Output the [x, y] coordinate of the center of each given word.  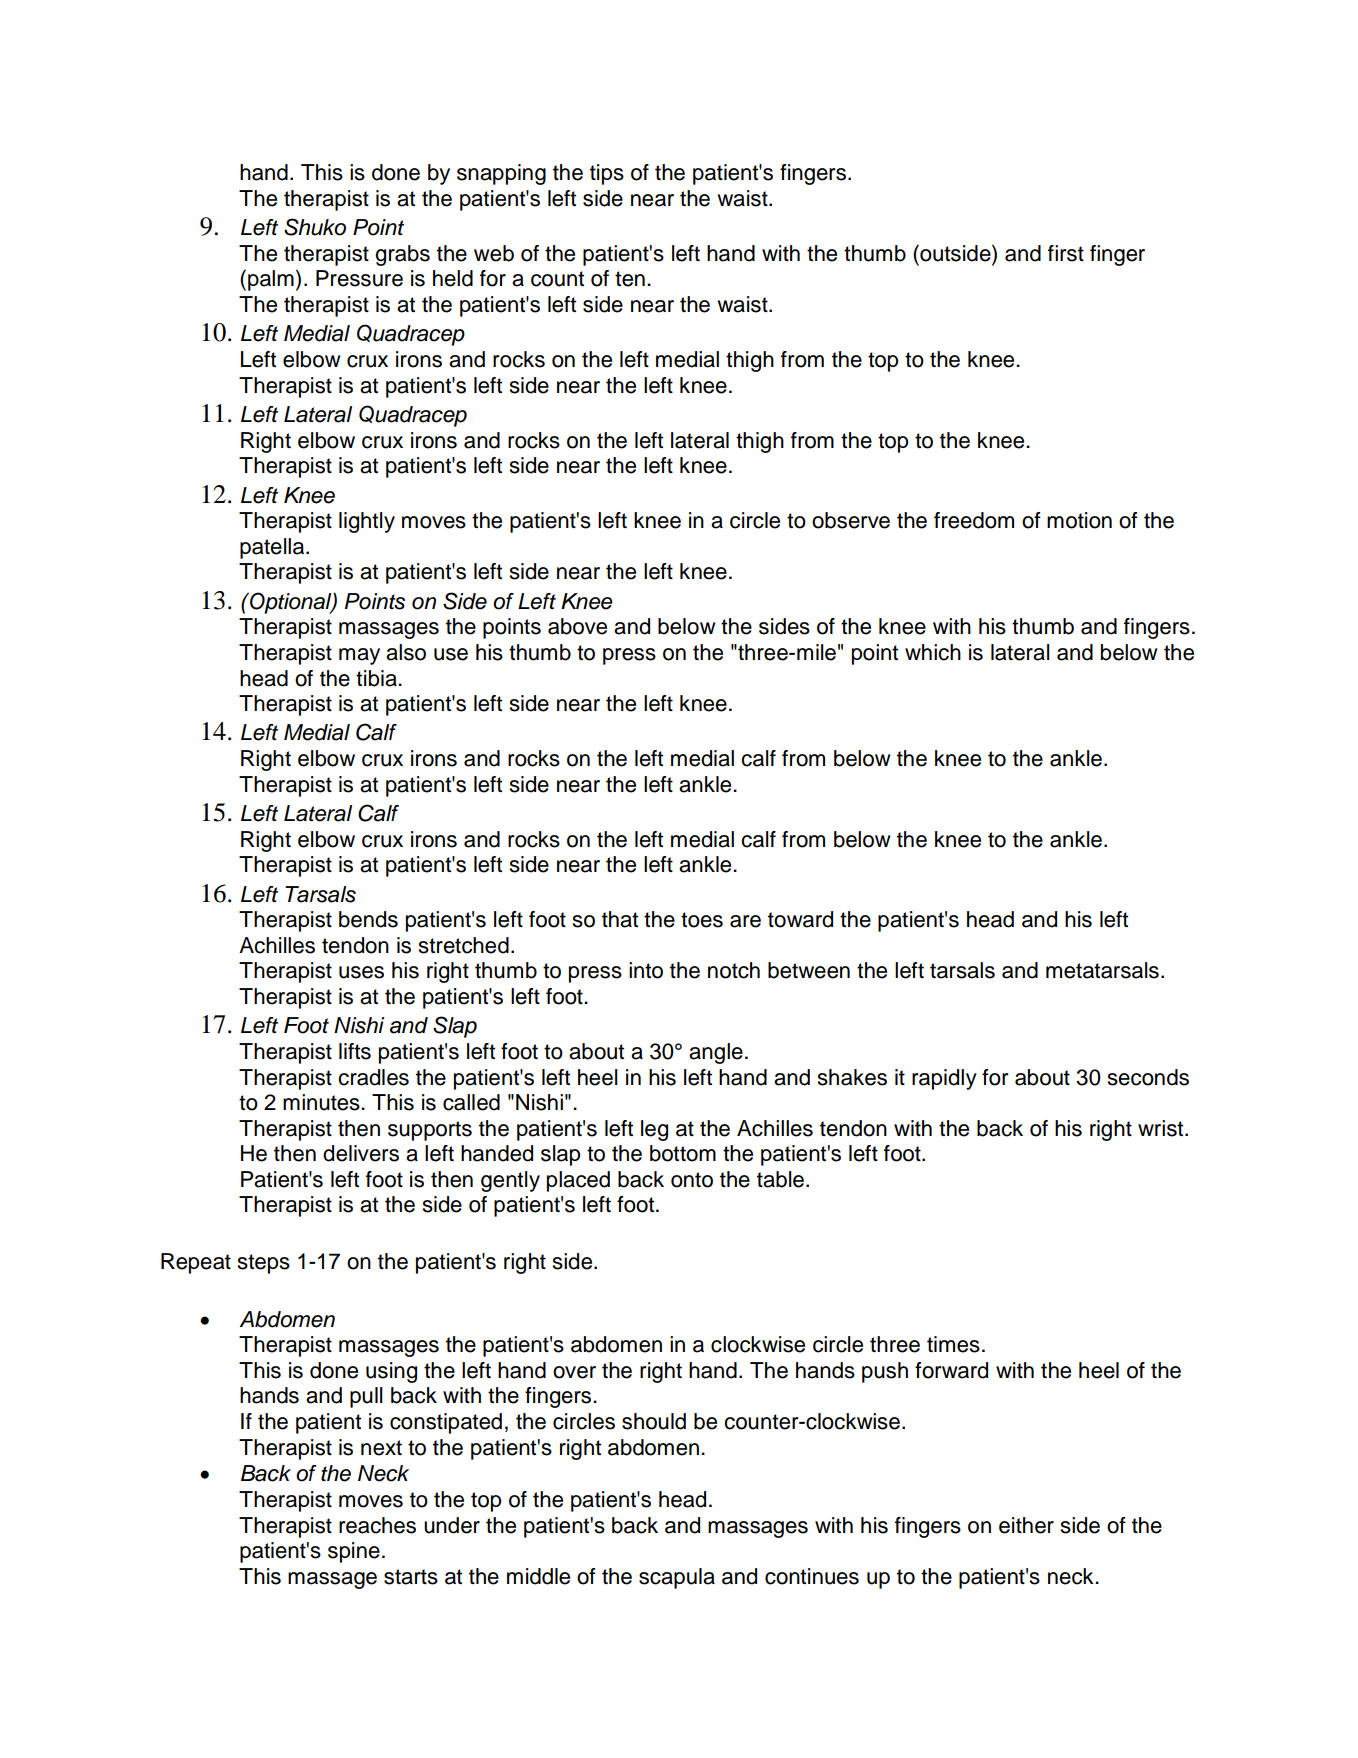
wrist [1162, 1128]
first [1066, 253]
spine [354, 1552]
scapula [677, 1578]
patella [273, 548]
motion [1079, 520]
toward [800, 919]
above [577, 626]
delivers [361, 1153]
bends [368, 919]
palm [271, 280]
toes [702, 920]
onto [692, 1180]
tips [607, 174]
